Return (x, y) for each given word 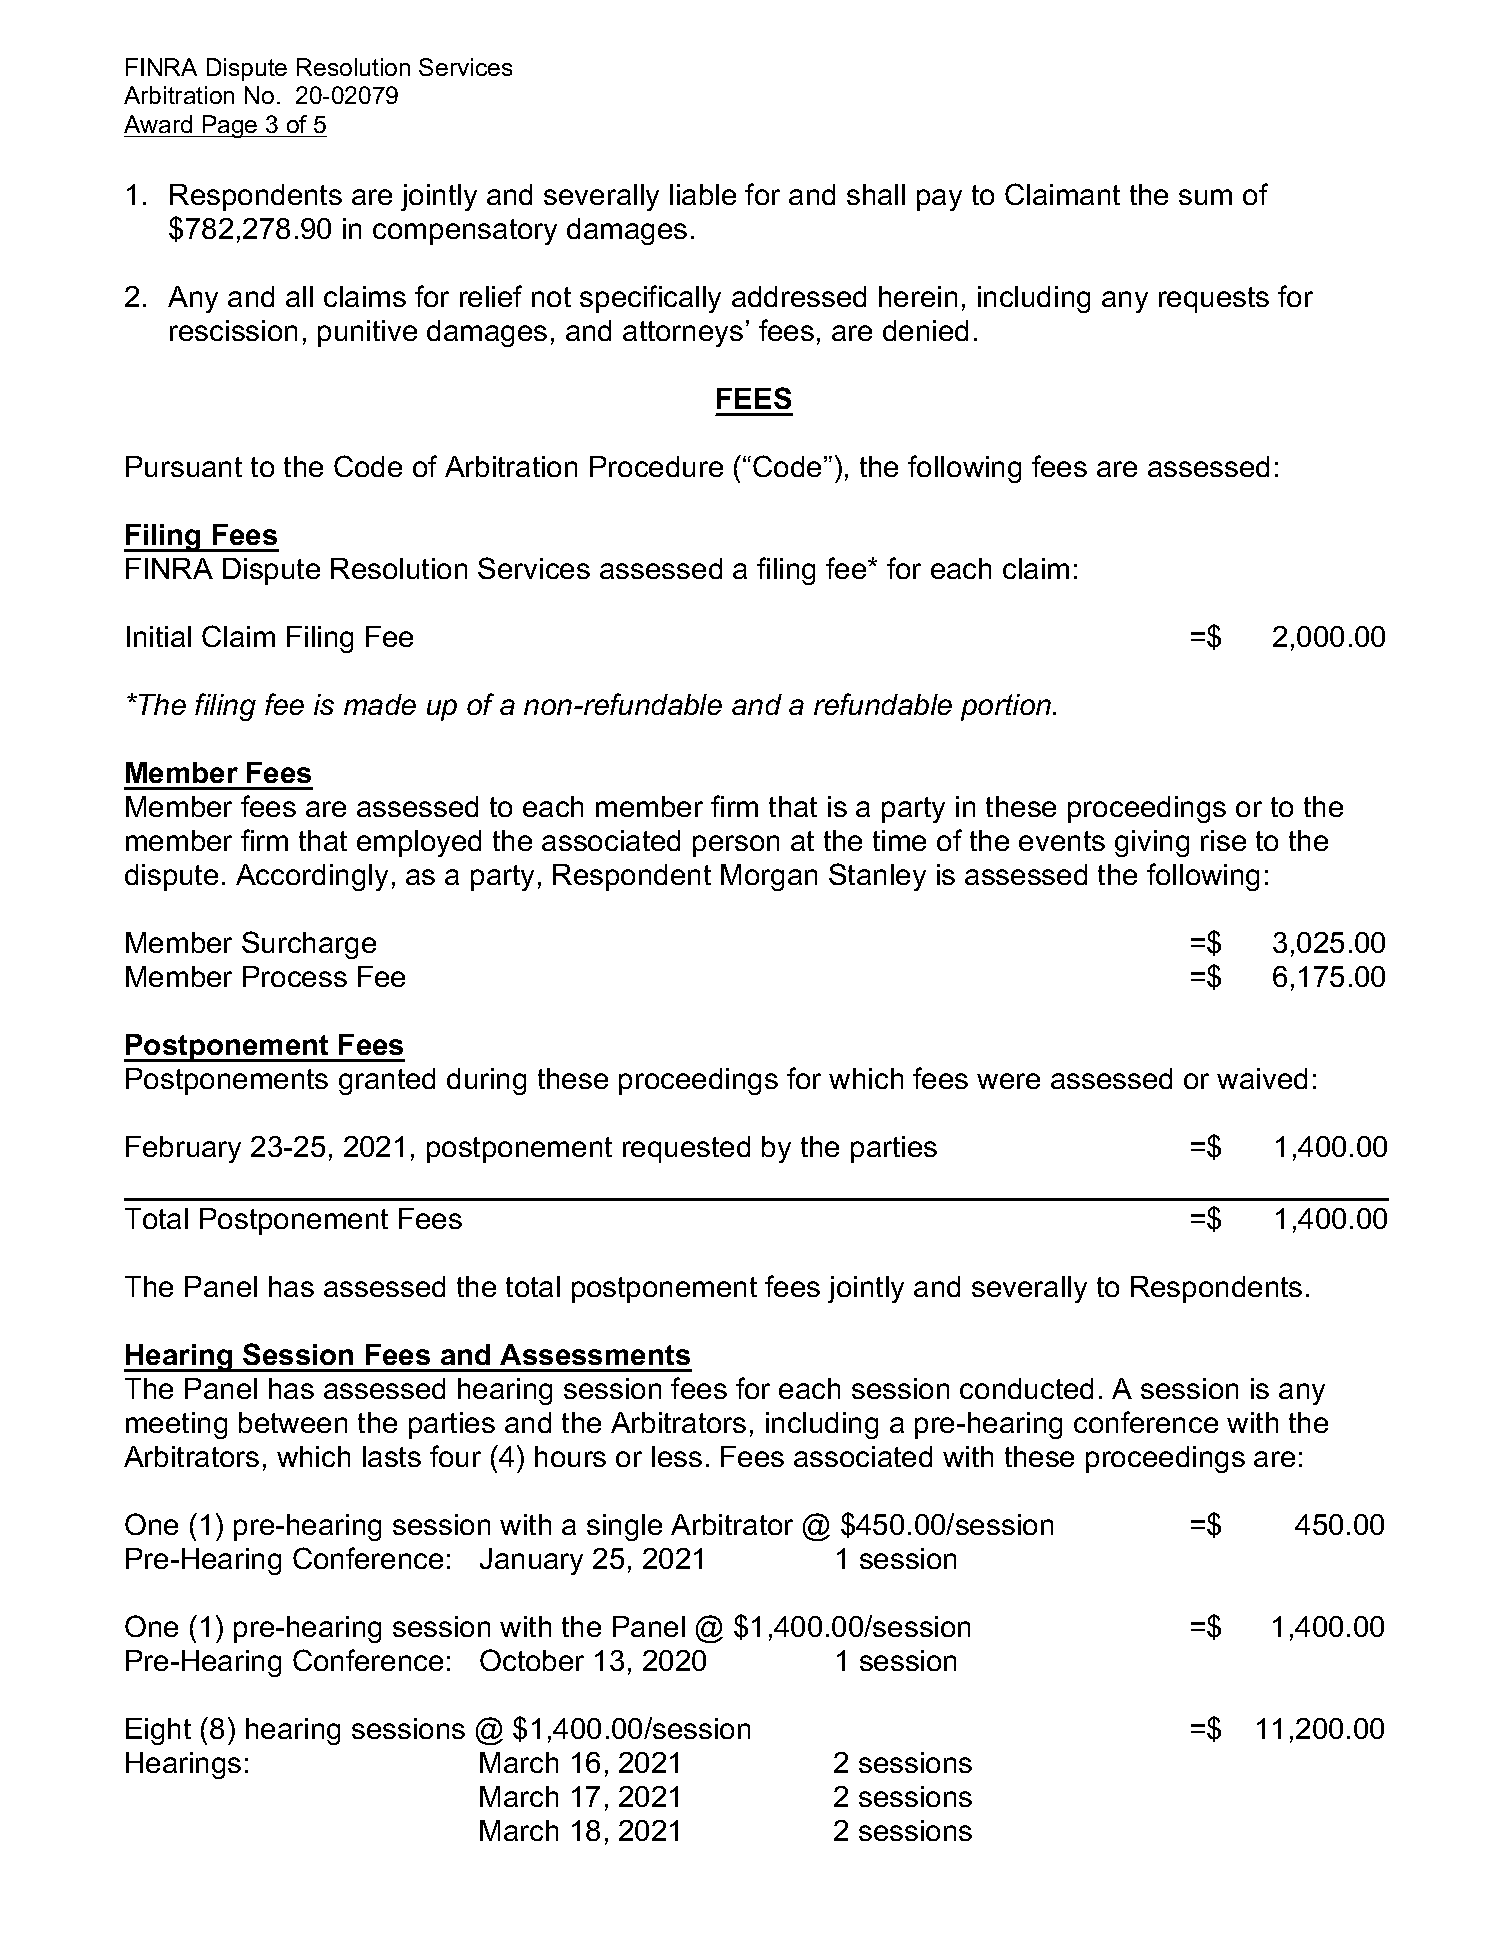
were (1008, 1081)
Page (230, 126)
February (183, 1149)
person (736, 846)
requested (686, 1149)
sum (1205, 197)
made (380, 704)
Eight (158, 1731)
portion (1007, 707)
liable (703, 194)
